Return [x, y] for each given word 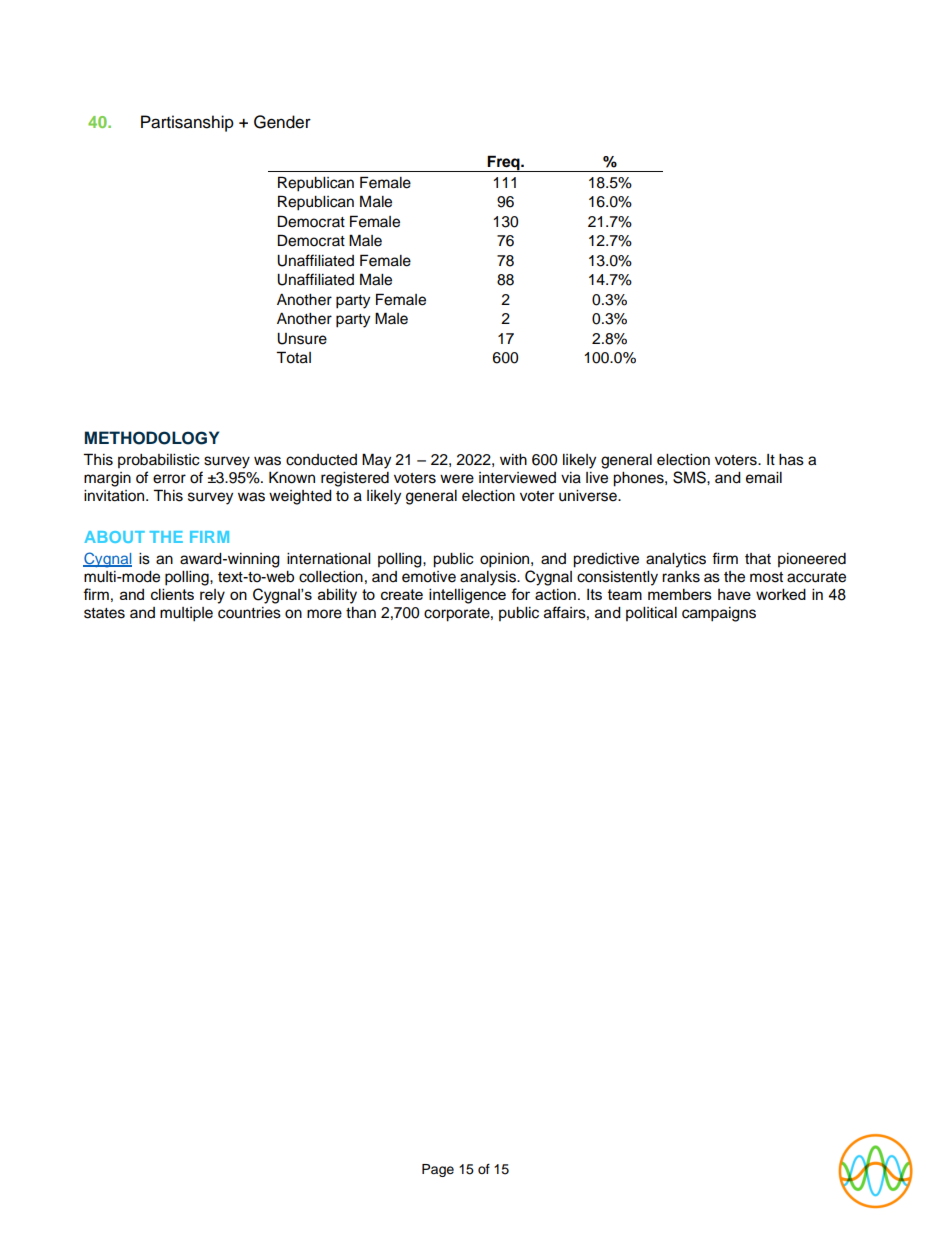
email [764, 478]
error [169, 479]
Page [438, 1170]
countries [249, 613]
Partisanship [187, 123]
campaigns [719, 614]
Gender [282, 122]
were [457, 479]
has [791, 460]
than [361, 613]
